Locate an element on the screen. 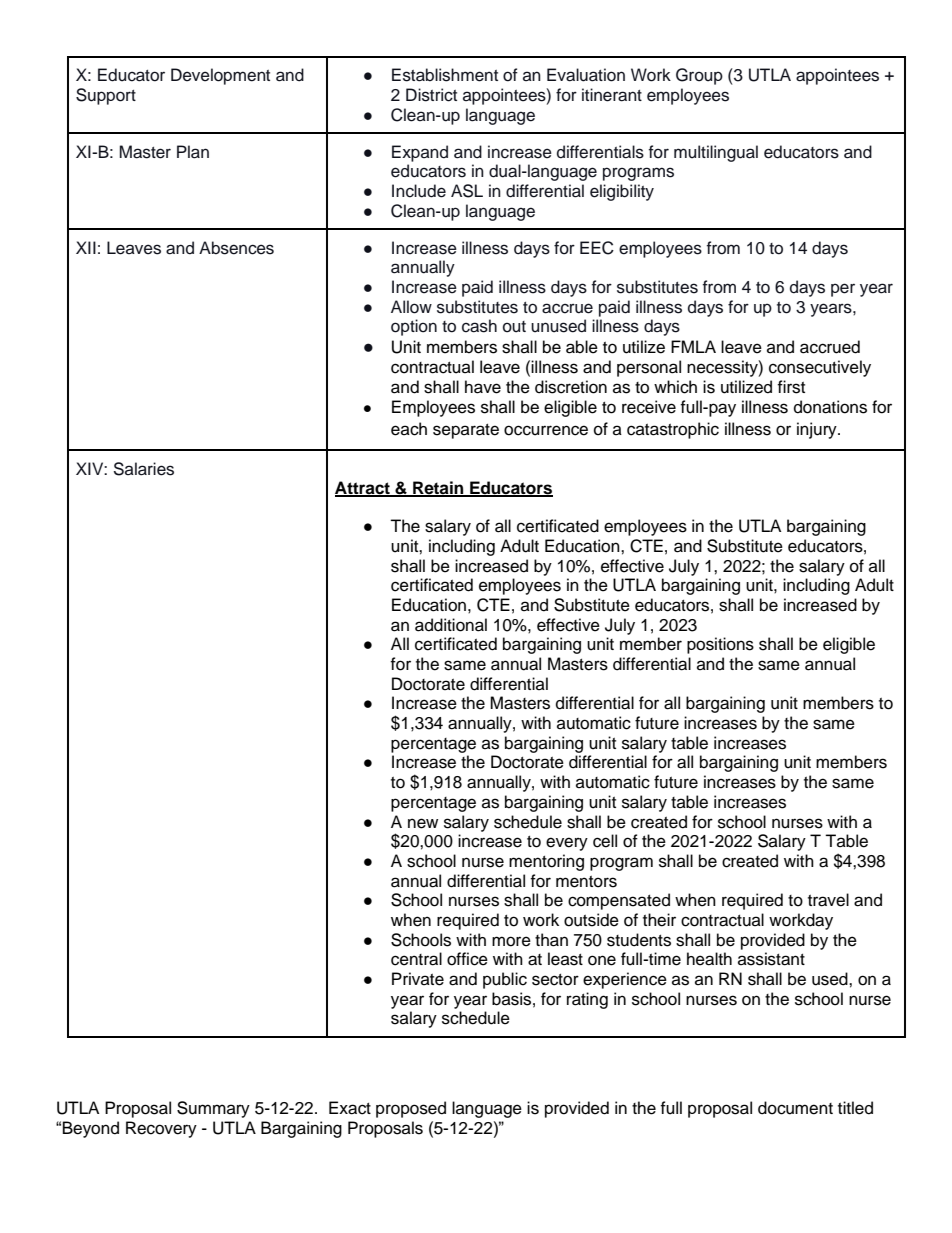  Salaries is located at coordinates (144, 469).
